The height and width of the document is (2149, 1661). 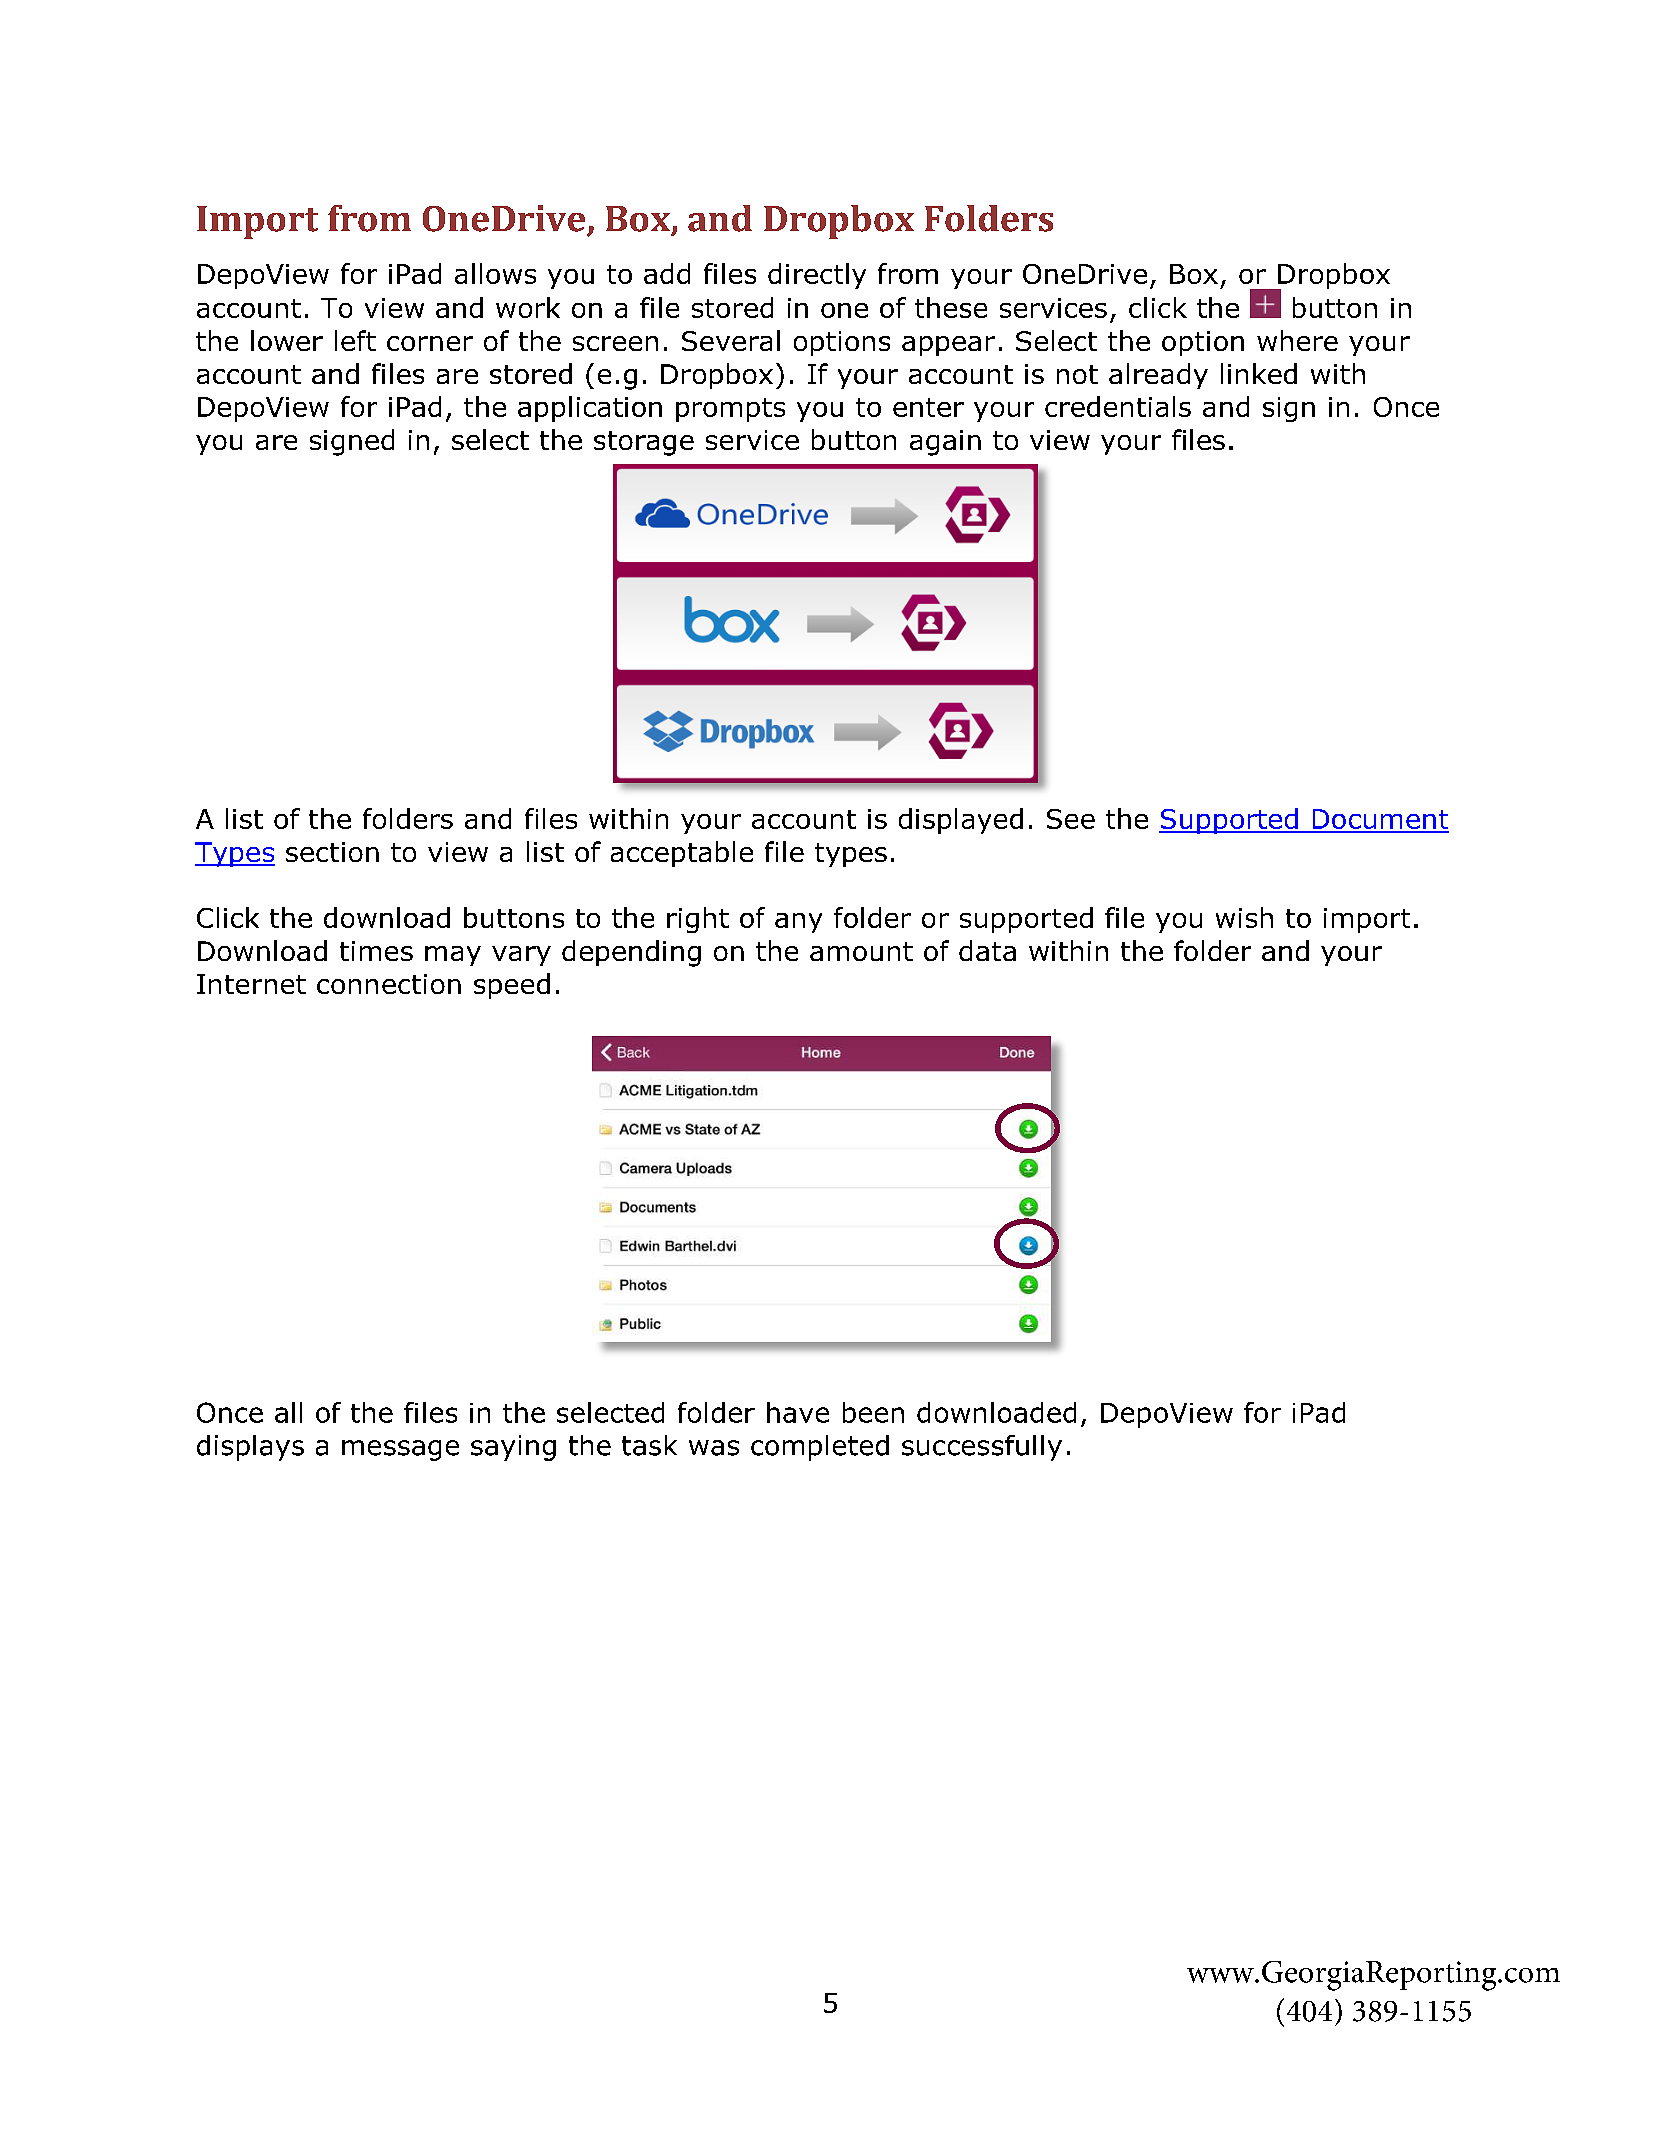 I want to click on where, so click(x=1297, y=340).
